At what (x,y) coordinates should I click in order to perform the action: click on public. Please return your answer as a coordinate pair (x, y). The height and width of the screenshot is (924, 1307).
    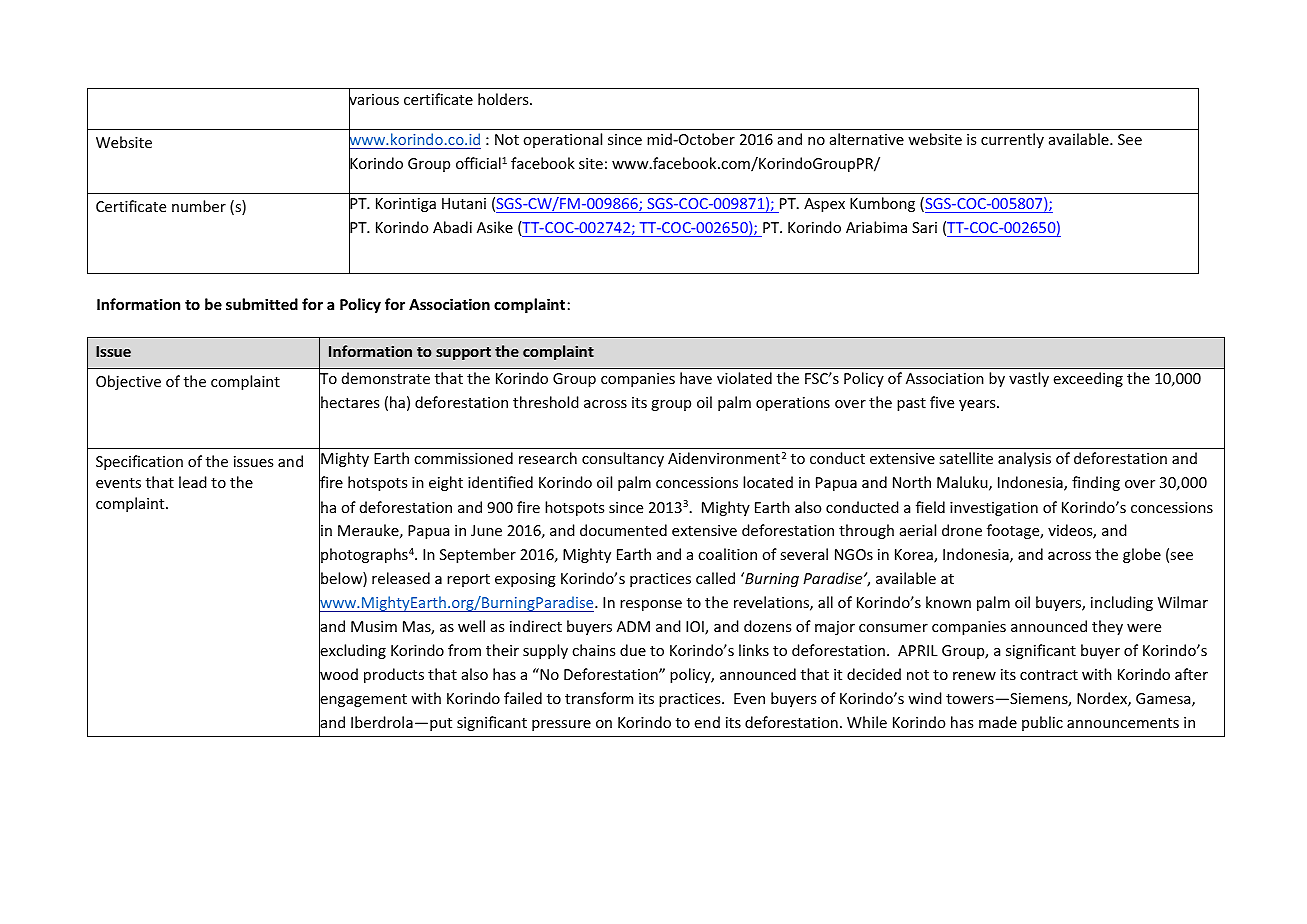
    Looking at the image, I should click on (1042, 723).
